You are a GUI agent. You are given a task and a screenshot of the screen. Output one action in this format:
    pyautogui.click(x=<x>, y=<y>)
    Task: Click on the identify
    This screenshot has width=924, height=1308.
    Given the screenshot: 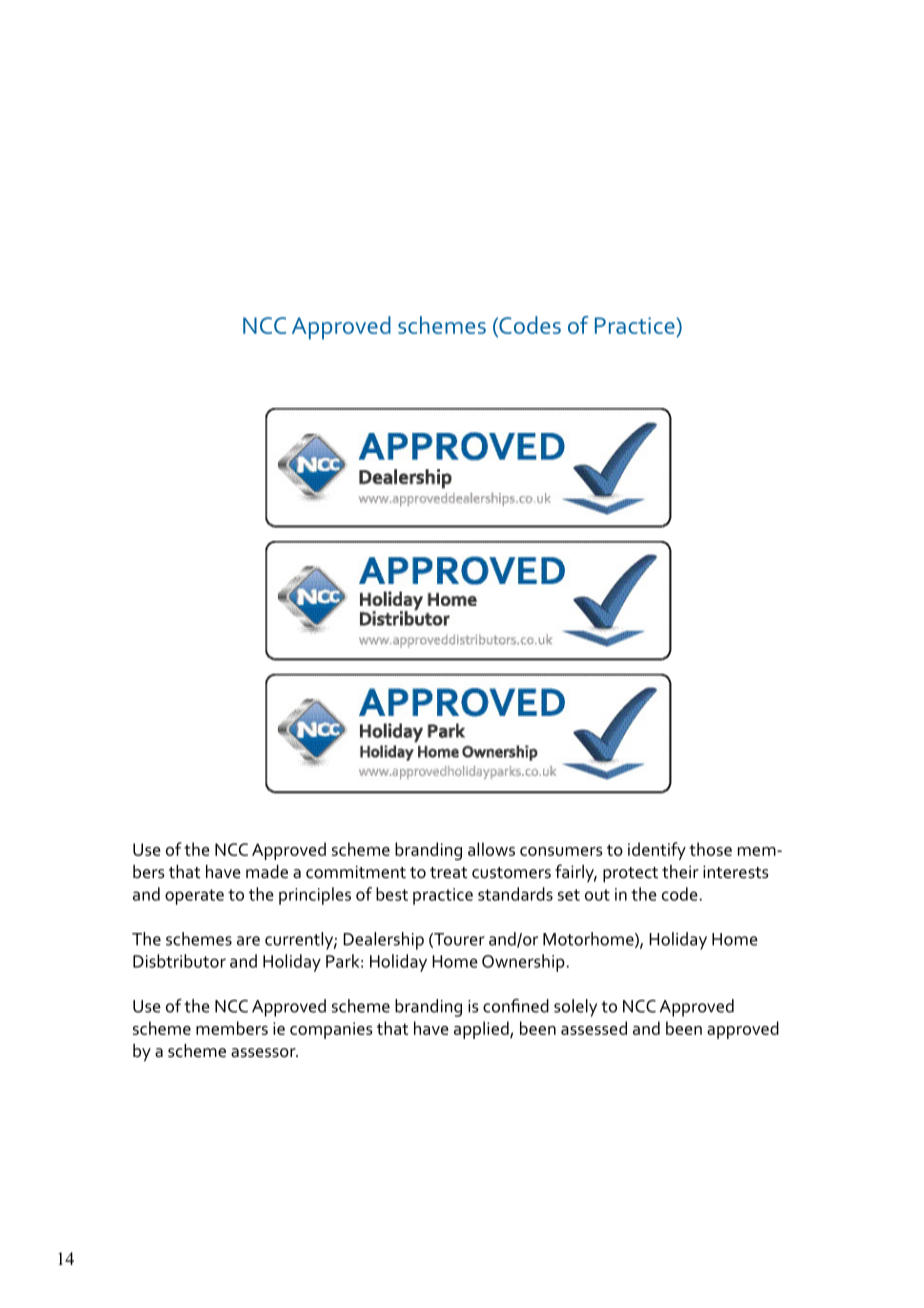 What is the action you would take?
    pyautogui.click(x=657, y=851)
